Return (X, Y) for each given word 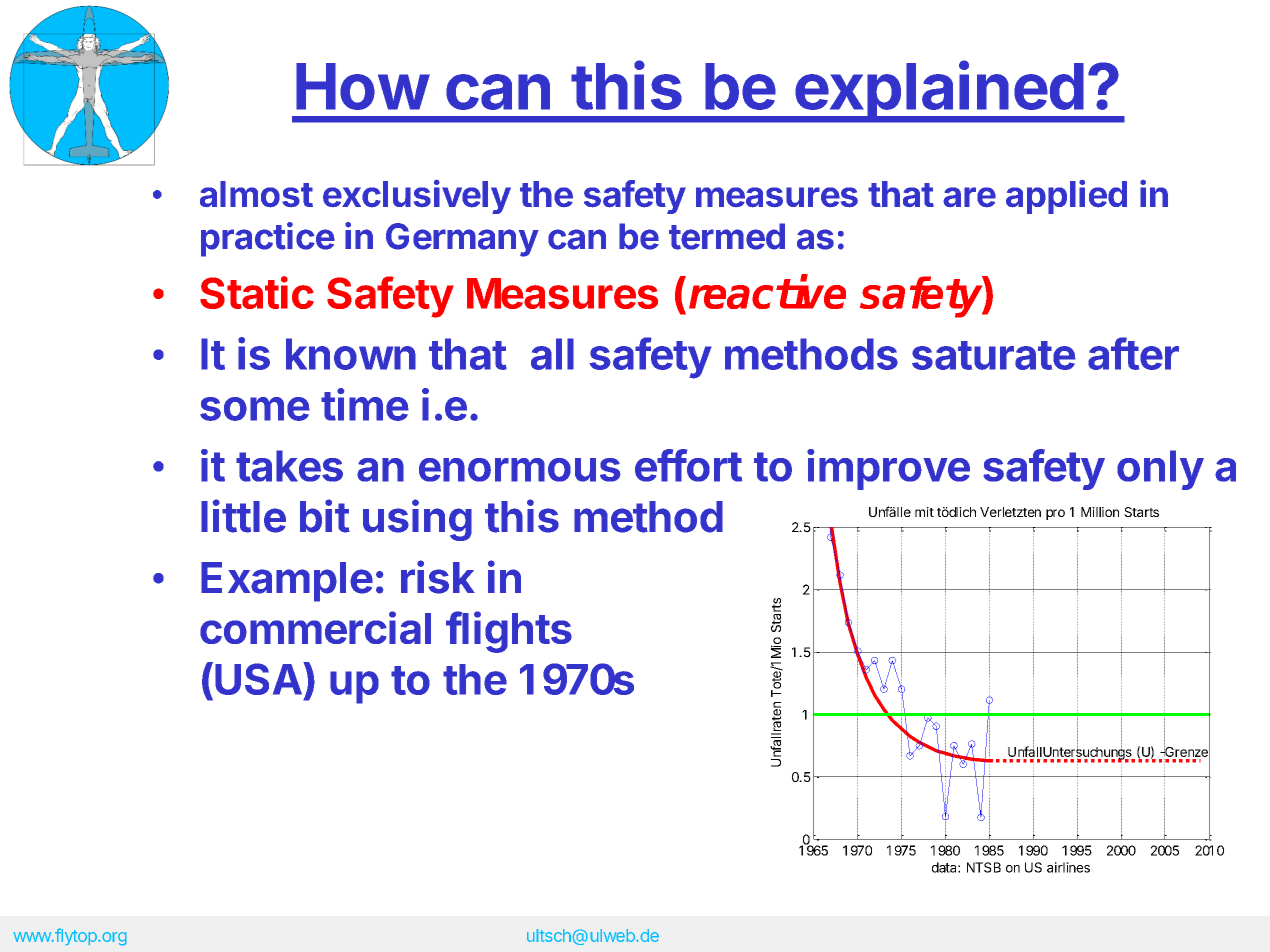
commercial (315, 627)
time (365, 404)
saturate (994, 355)
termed (727, 236)
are (969, 197)
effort (688, 465)
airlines (1068, 867)
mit (924, 512)
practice (268, 239)
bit (325, 516)
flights (509, 632)
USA (259, 678)
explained (938, 92)
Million (1100, 512)
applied (1066, 197)
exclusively (417, 196)
